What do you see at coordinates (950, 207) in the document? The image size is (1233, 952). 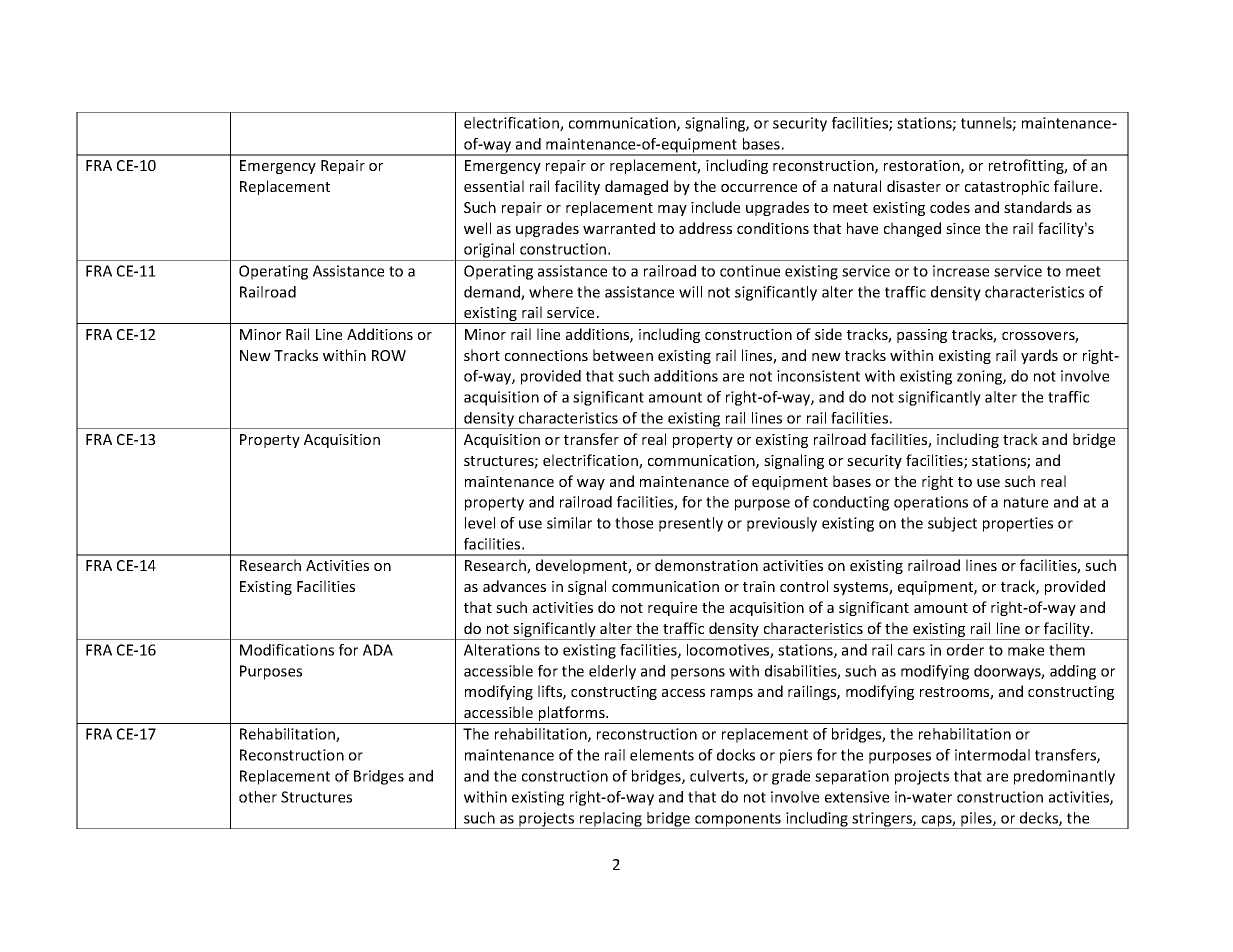 I see `codes` at bounding box center [950, 207].
